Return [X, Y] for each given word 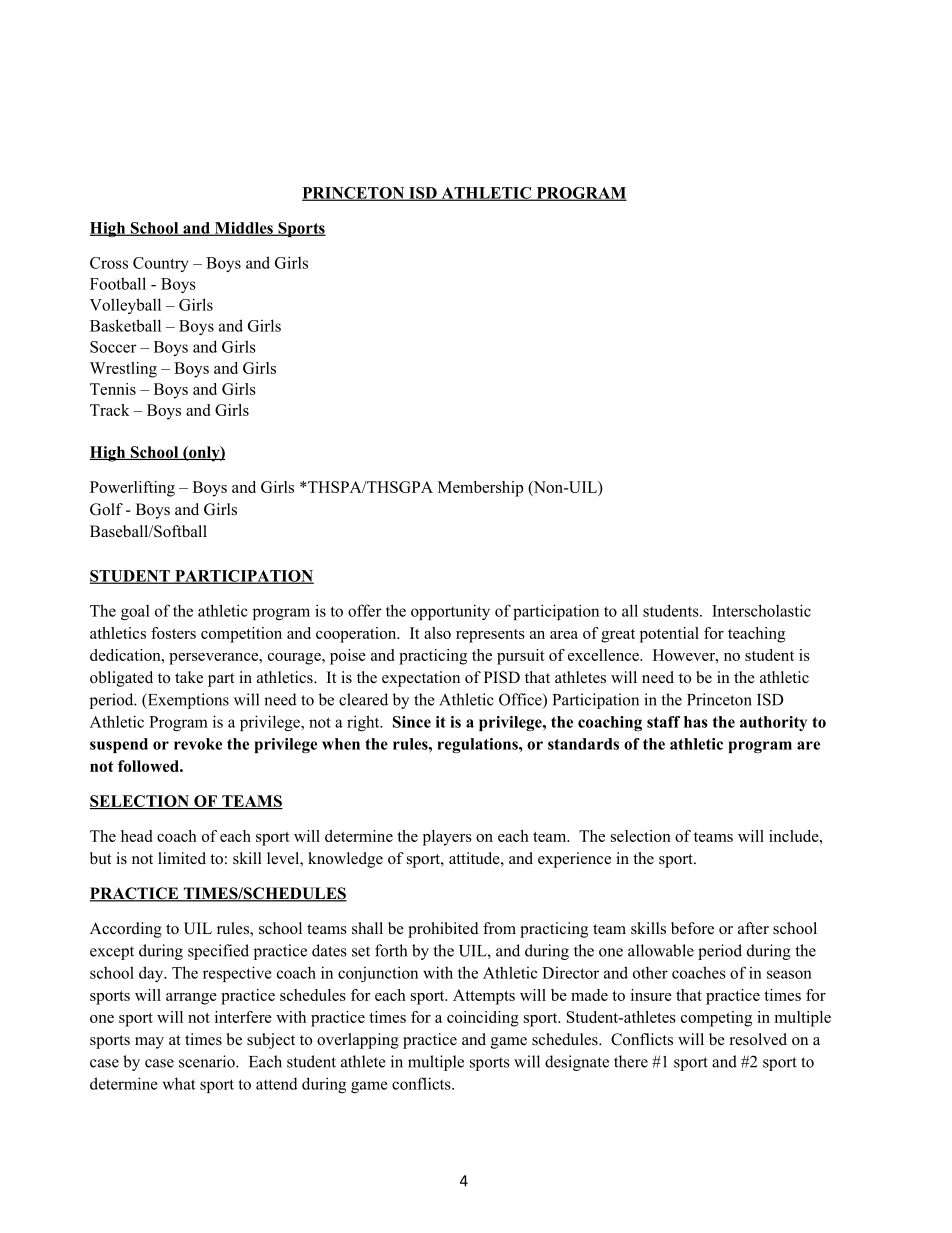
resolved [758, 1039]
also [437, 633]
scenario [208, 1061]
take [189, 677]
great [618, 636]
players [447, 838]
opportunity [450, 612]
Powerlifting [132, 489]
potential [669, 635]
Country [161, 264]
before [692, 928]
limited [182, 858]
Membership [480, 489]
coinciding [483, 1019]
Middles [243, 229]
